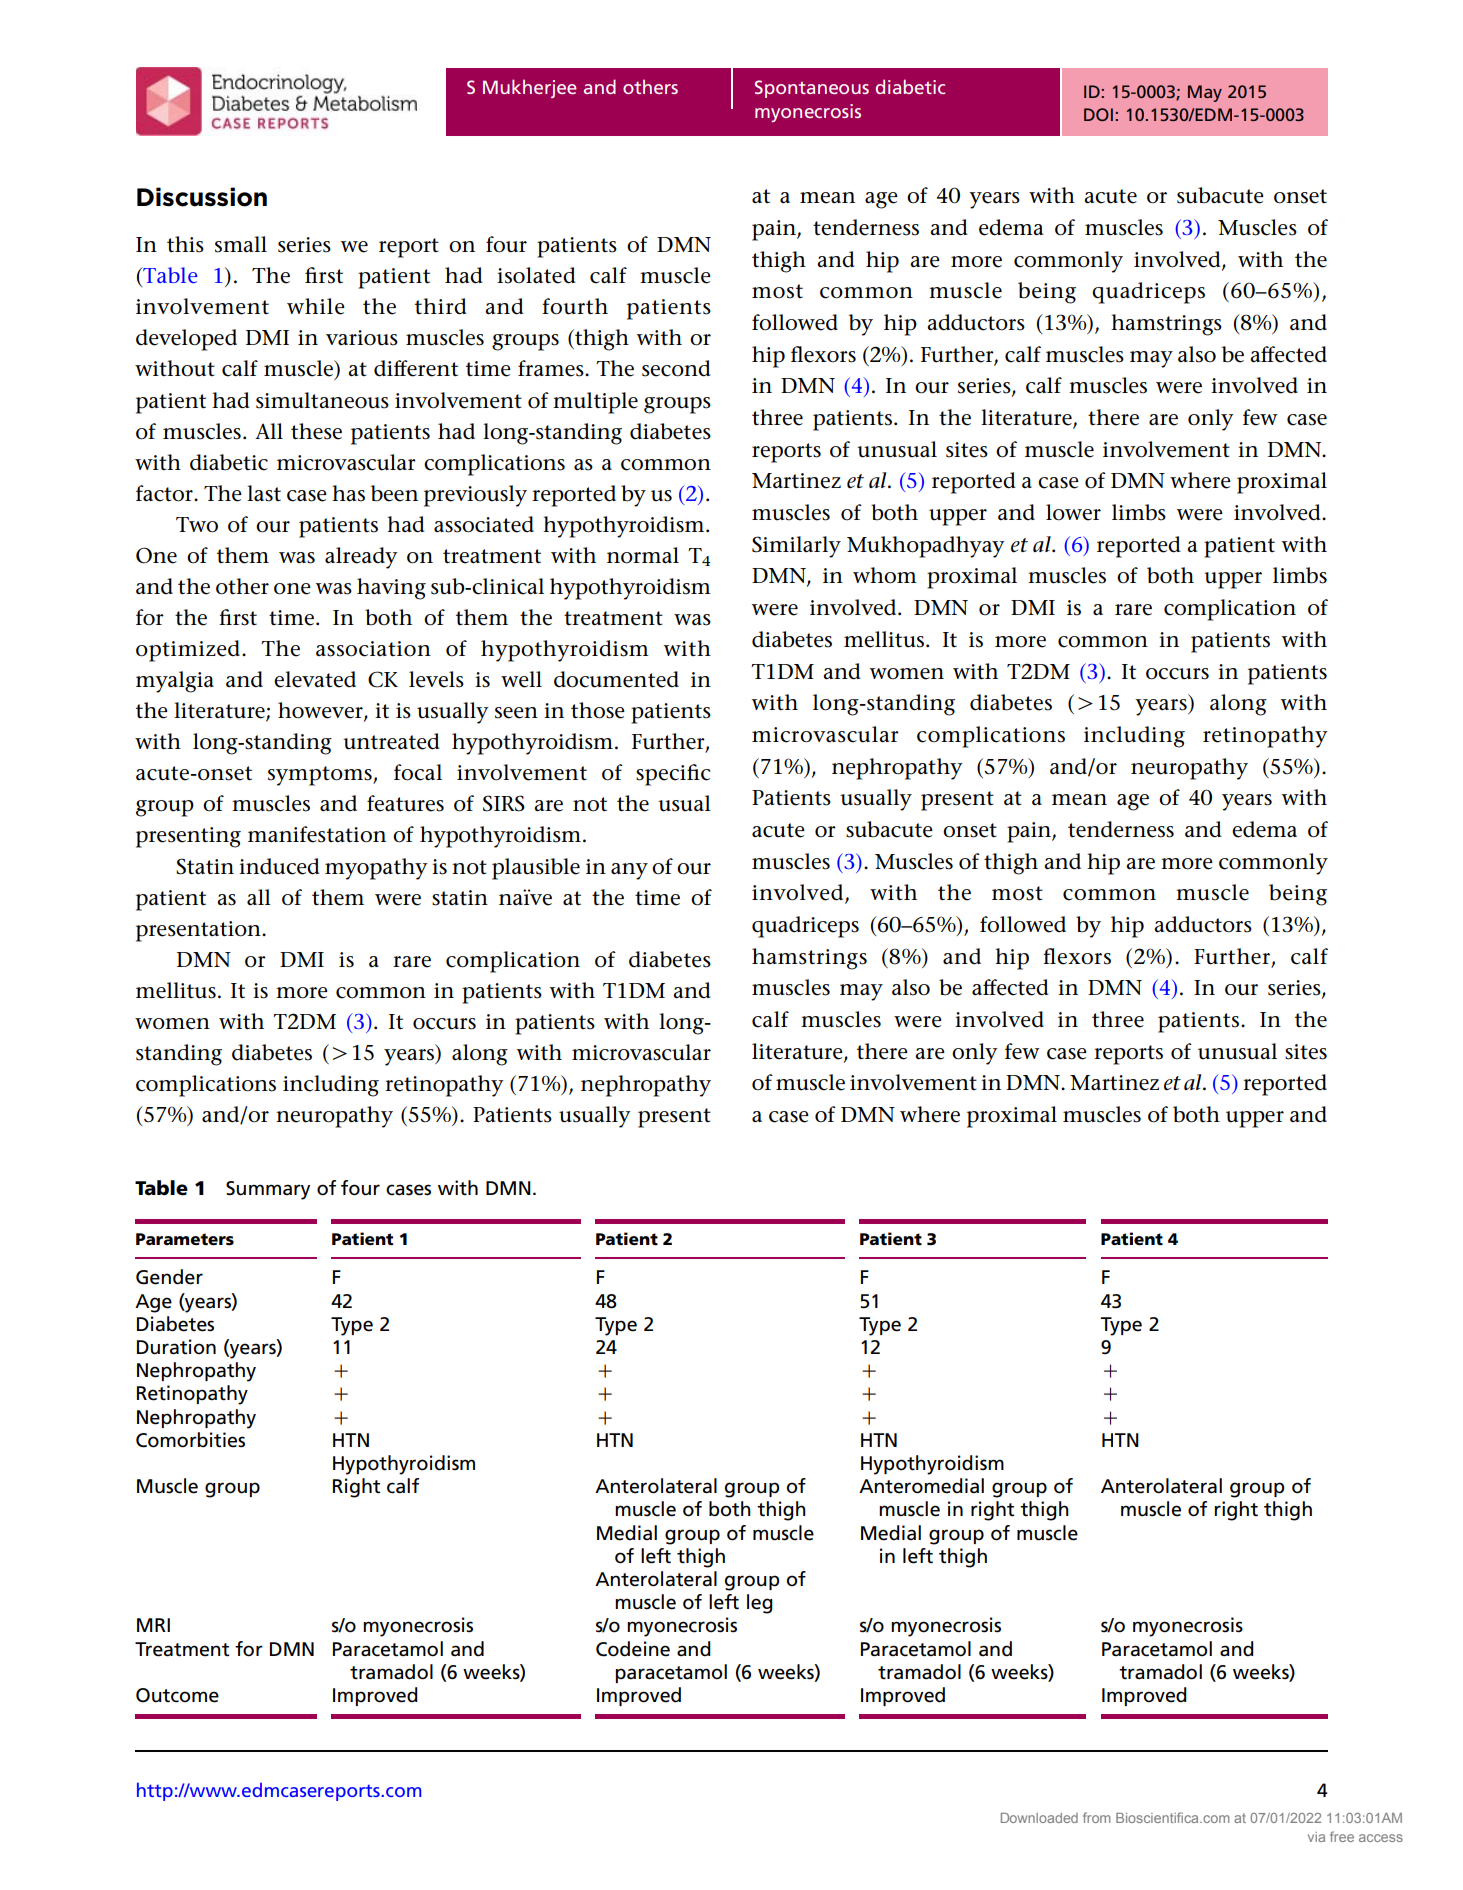 The image size is (1463, 1890). I want to click on via, so click(1316, 1837).
